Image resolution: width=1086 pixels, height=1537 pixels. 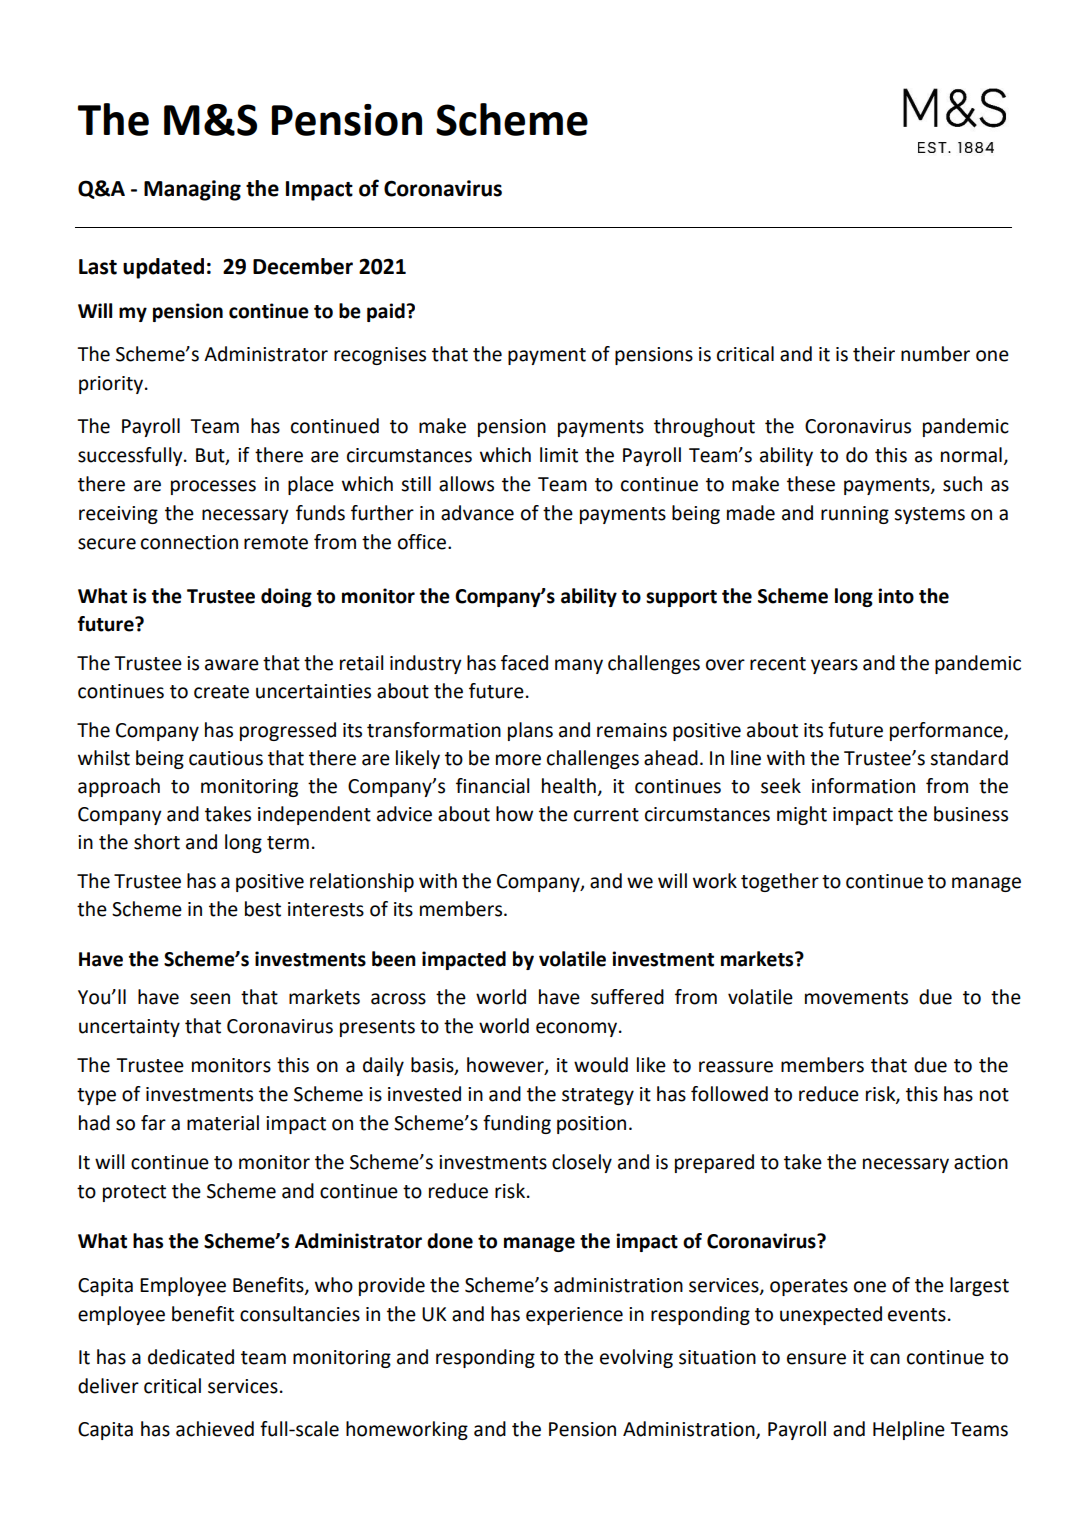 I want to click on paid, so click(x=386, y=312).
